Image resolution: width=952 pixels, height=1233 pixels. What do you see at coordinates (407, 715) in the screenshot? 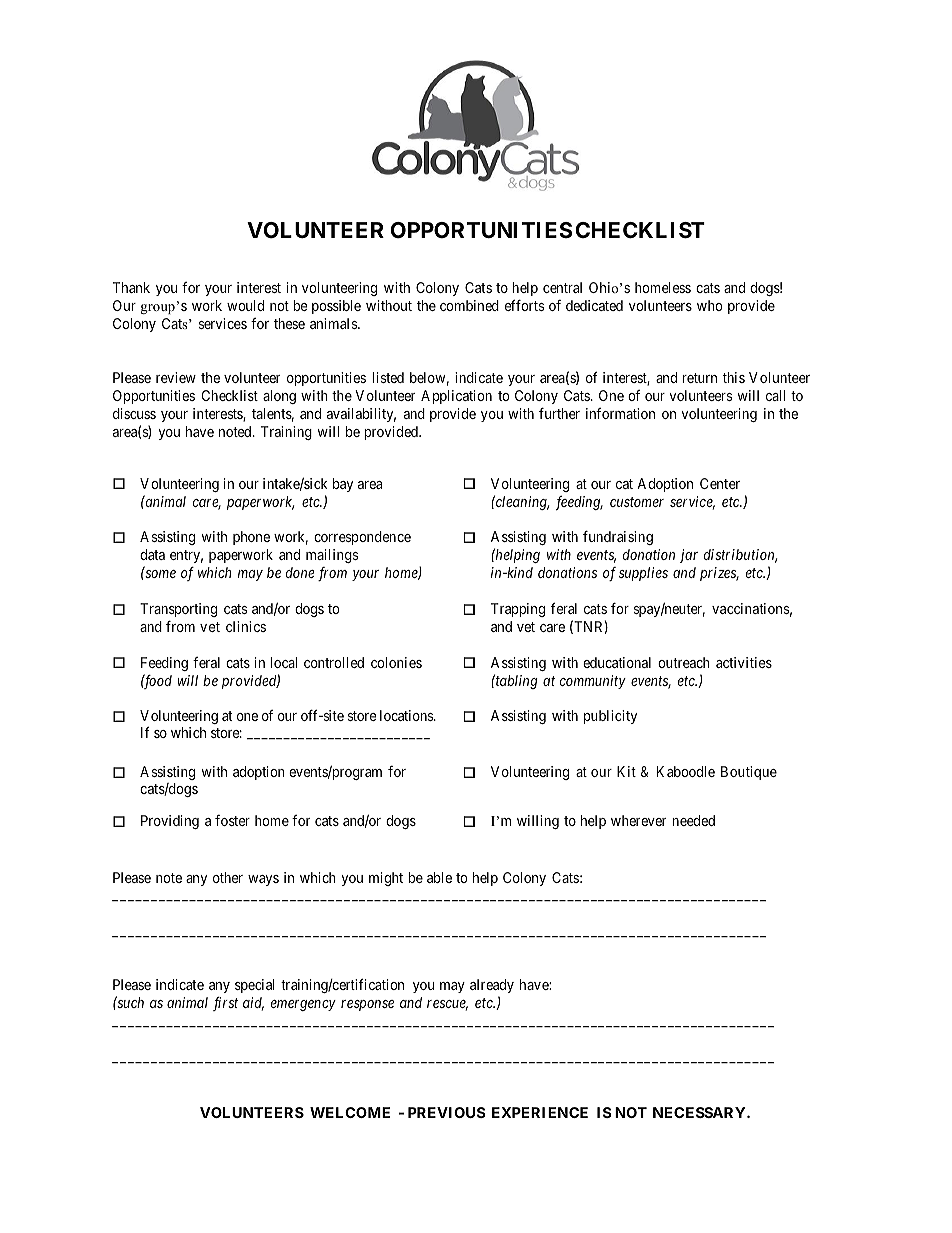
I see `locations` at bounding box center [407, 715].
